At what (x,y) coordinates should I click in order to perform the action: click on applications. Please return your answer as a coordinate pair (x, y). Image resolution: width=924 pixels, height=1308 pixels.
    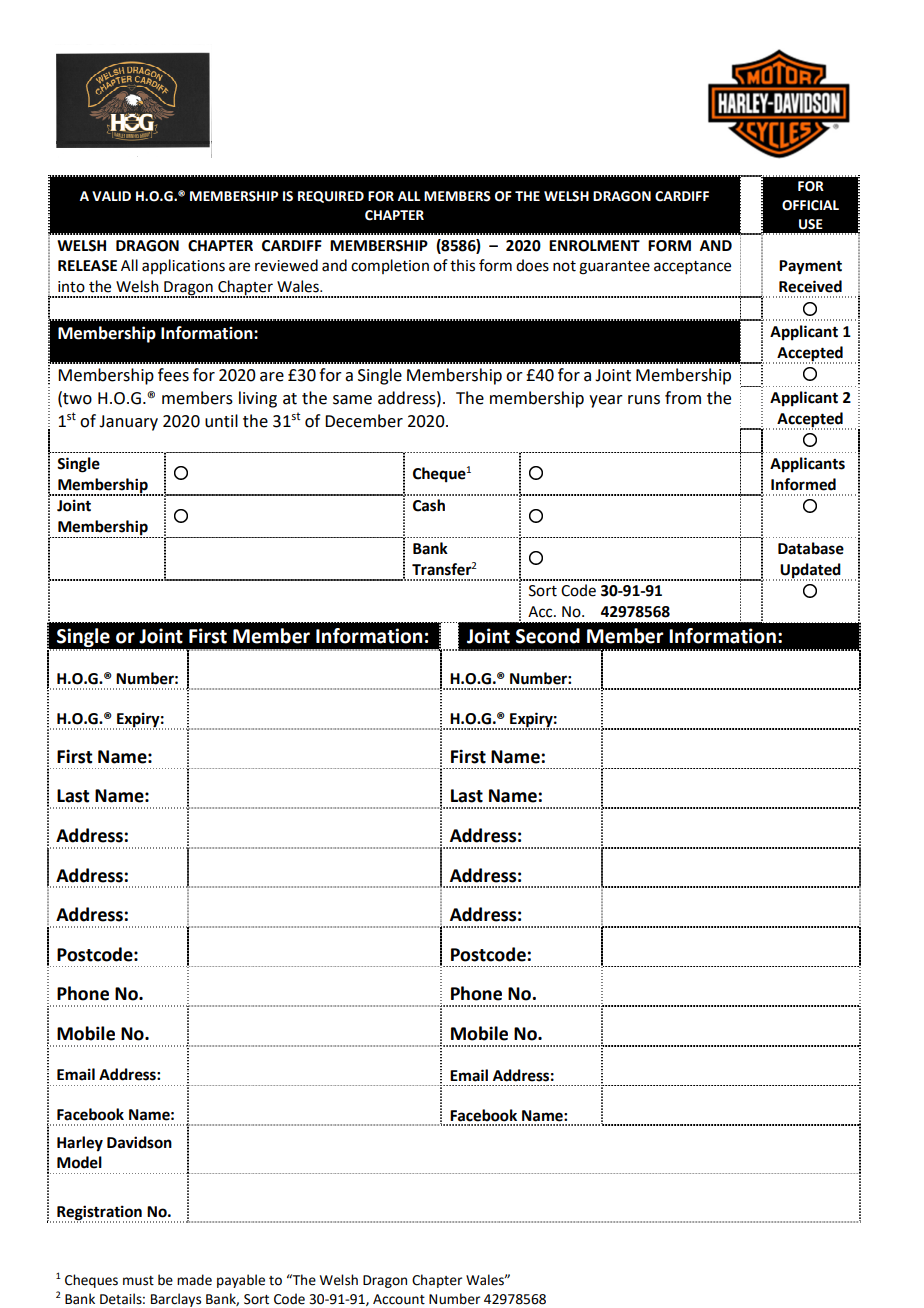
    Looking at the image, I should click on (183, 267).
